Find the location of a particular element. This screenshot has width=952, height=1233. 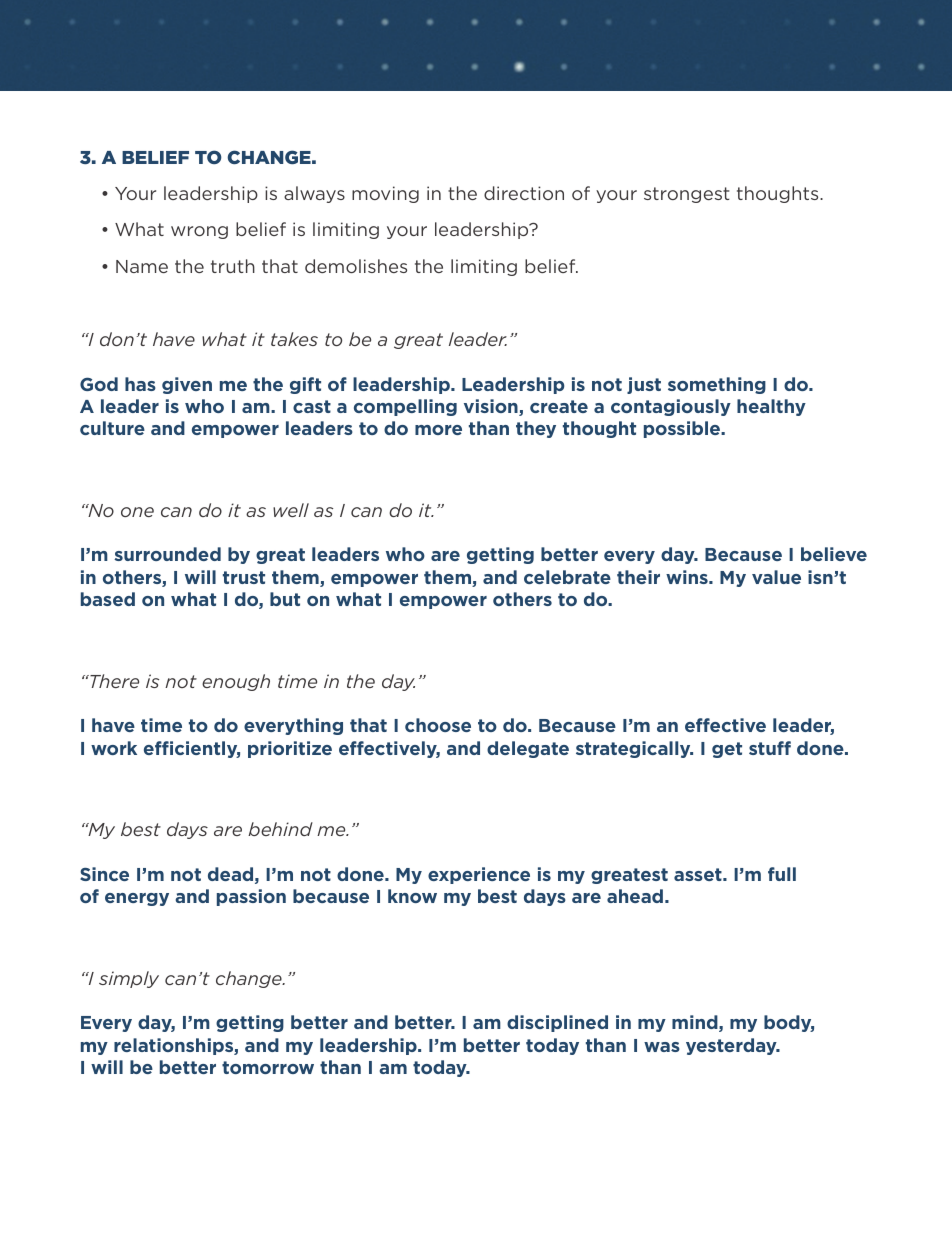

wrong is located at coordinates (199, 232).
